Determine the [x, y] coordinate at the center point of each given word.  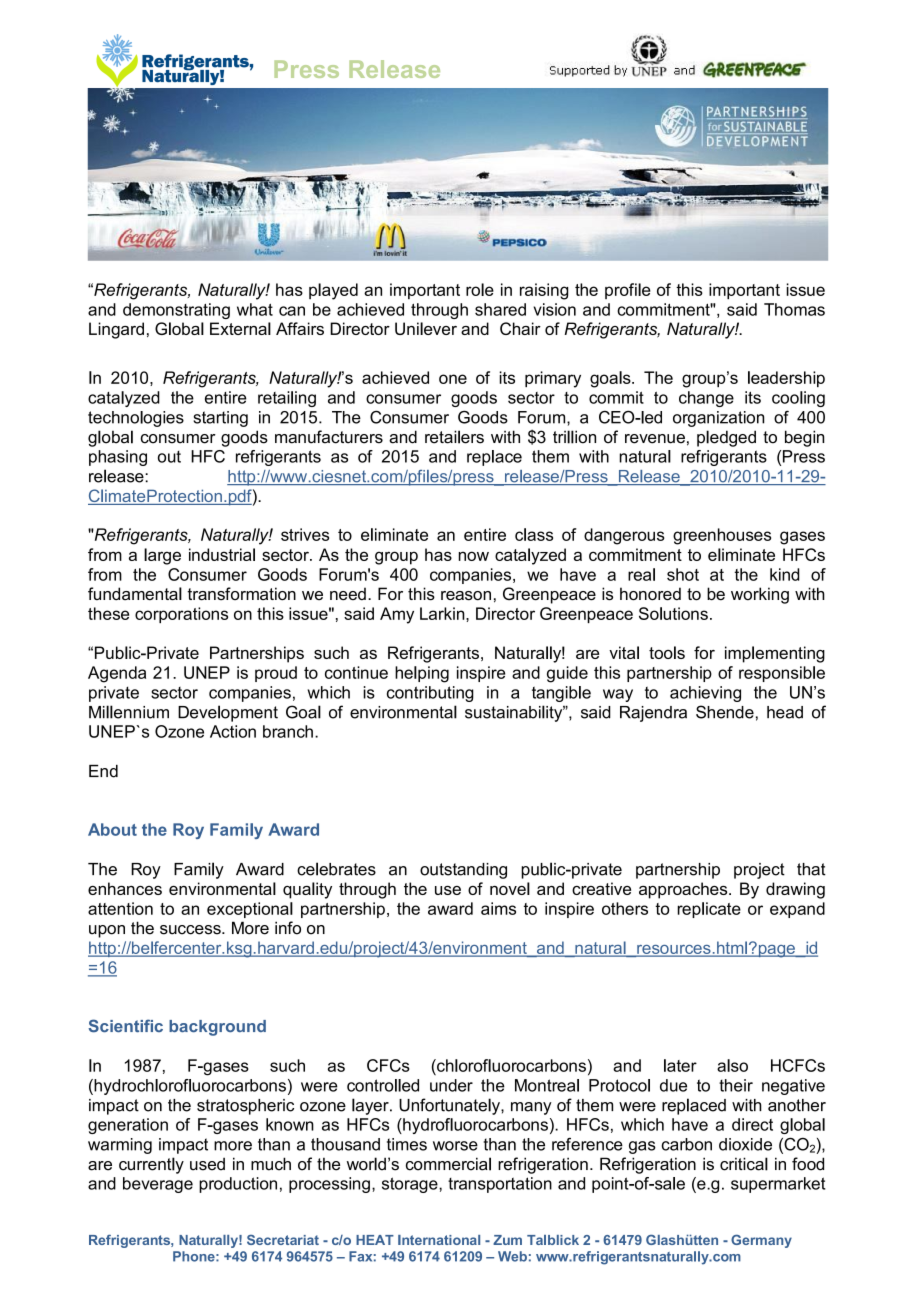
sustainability [515, 713]
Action [233, 731]
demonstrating [176, 311]
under [451, 1085]
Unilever [426, 328]
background [217, 1028]
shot [683, 574]
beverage [158, 1185]
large [162, 556]
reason [466, 596]
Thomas [794, 309]
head [785, 712]
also [732, 1065]
